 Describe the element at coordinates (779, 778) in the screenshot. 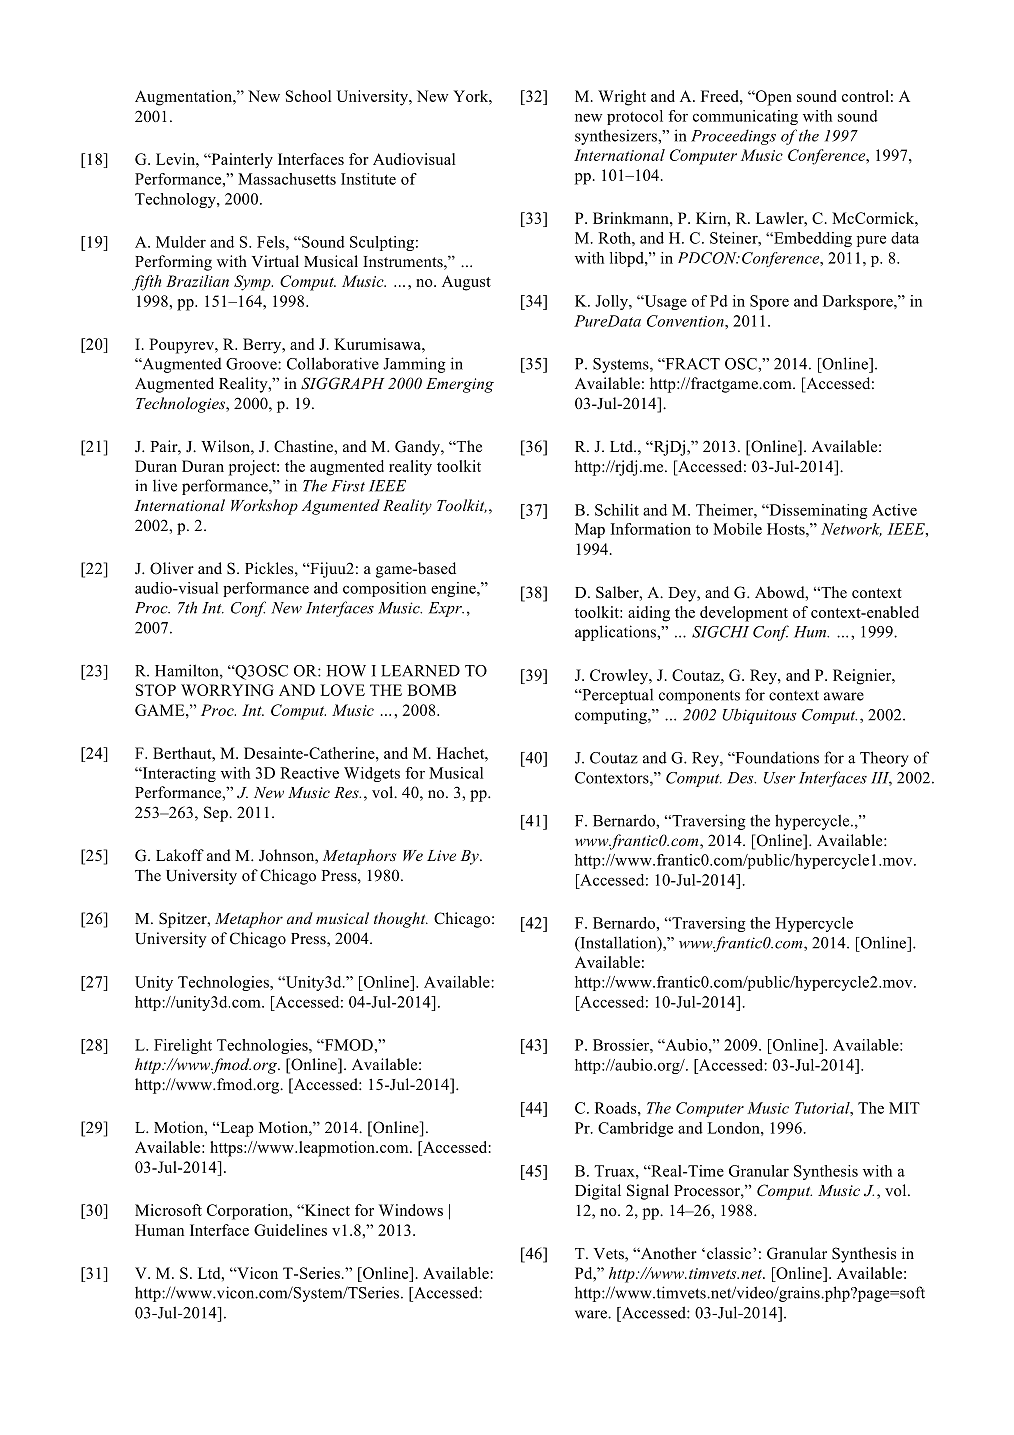

I see `User` at that location.
